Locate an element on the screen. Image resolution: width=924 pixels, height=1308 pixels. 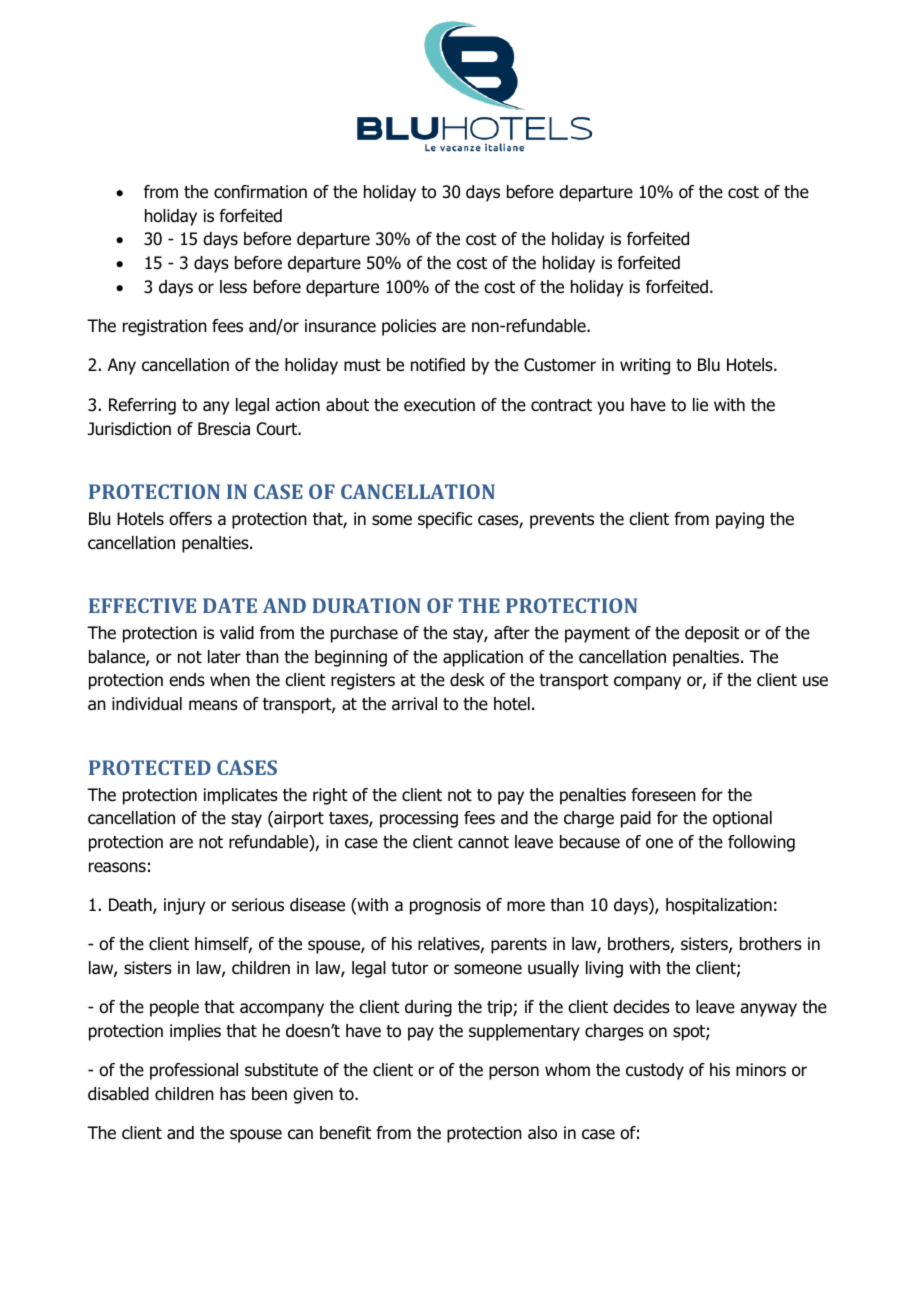
policies is located at coordinates (409, 327).
